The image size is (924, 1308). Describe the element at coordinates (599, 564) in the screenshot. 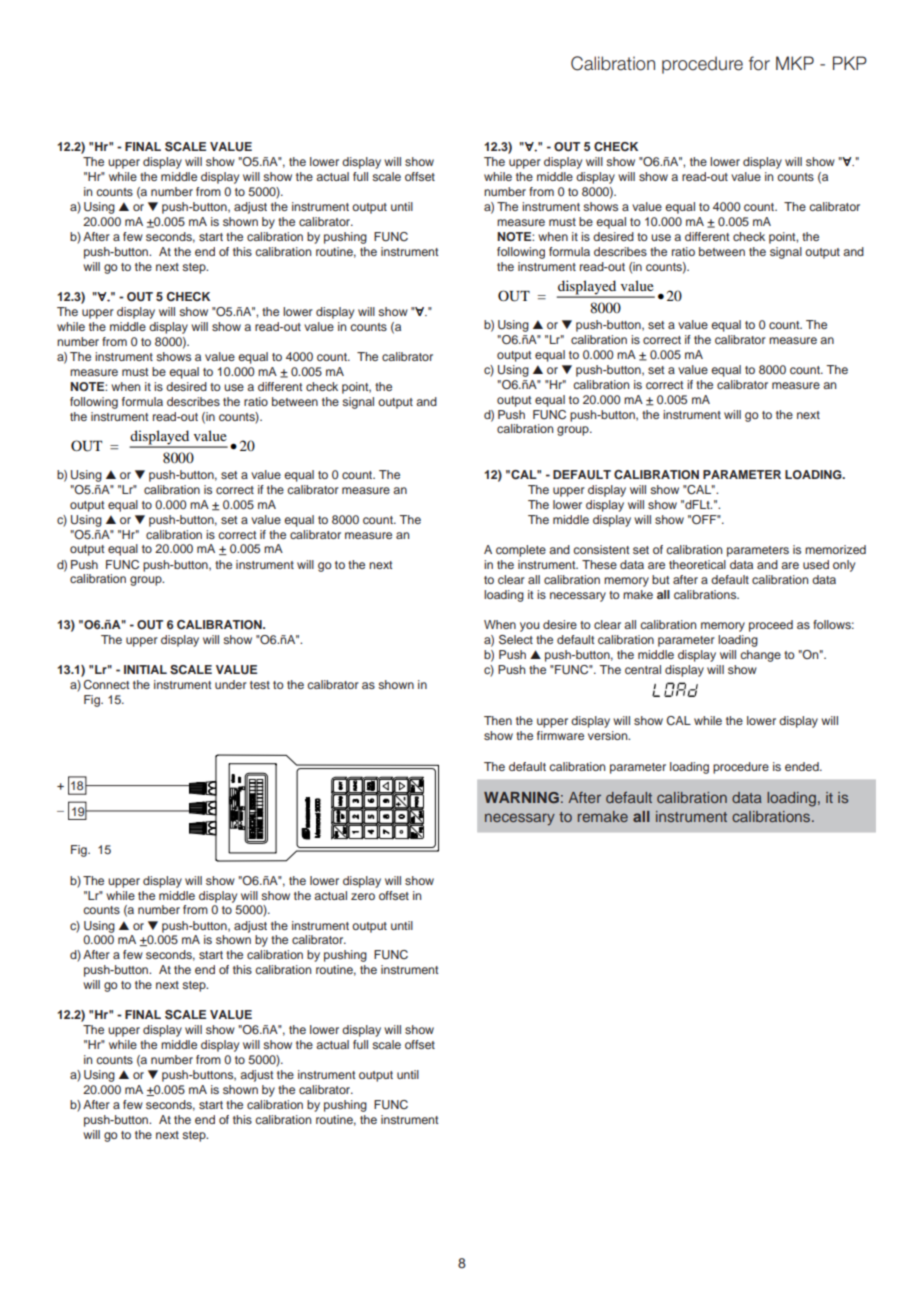

I see `These` at that location.
